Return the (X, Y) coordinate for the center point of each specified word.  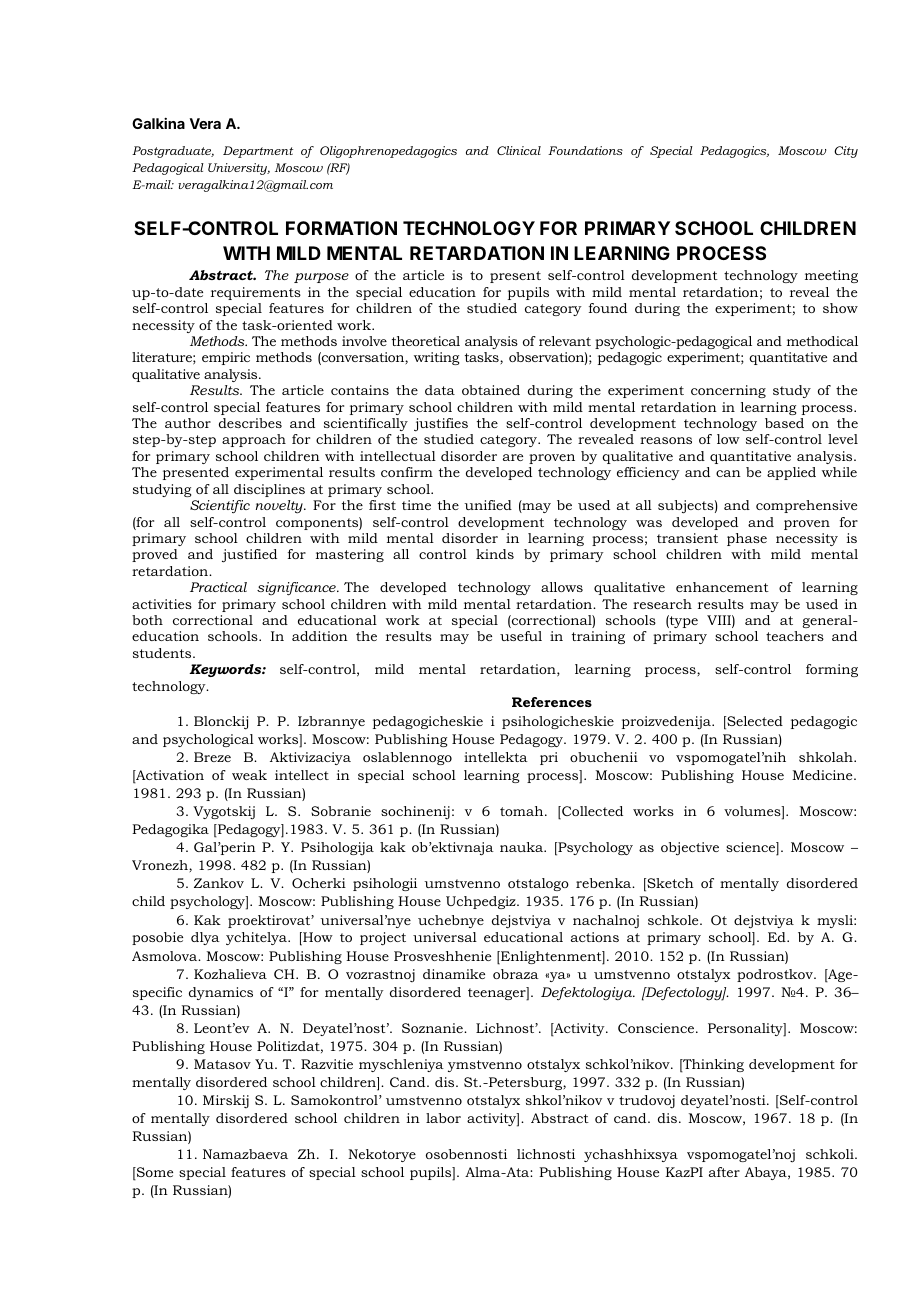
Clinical (519, 150)
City (846, 152)
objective (690, 849)
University (239, 169)
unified (488, 505)
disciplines (269, 490)
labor (443, 1118)
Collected (591, 812)
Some (154, 1173)
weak (249, 775)
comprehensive (806, 506)
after (724, 1172)
